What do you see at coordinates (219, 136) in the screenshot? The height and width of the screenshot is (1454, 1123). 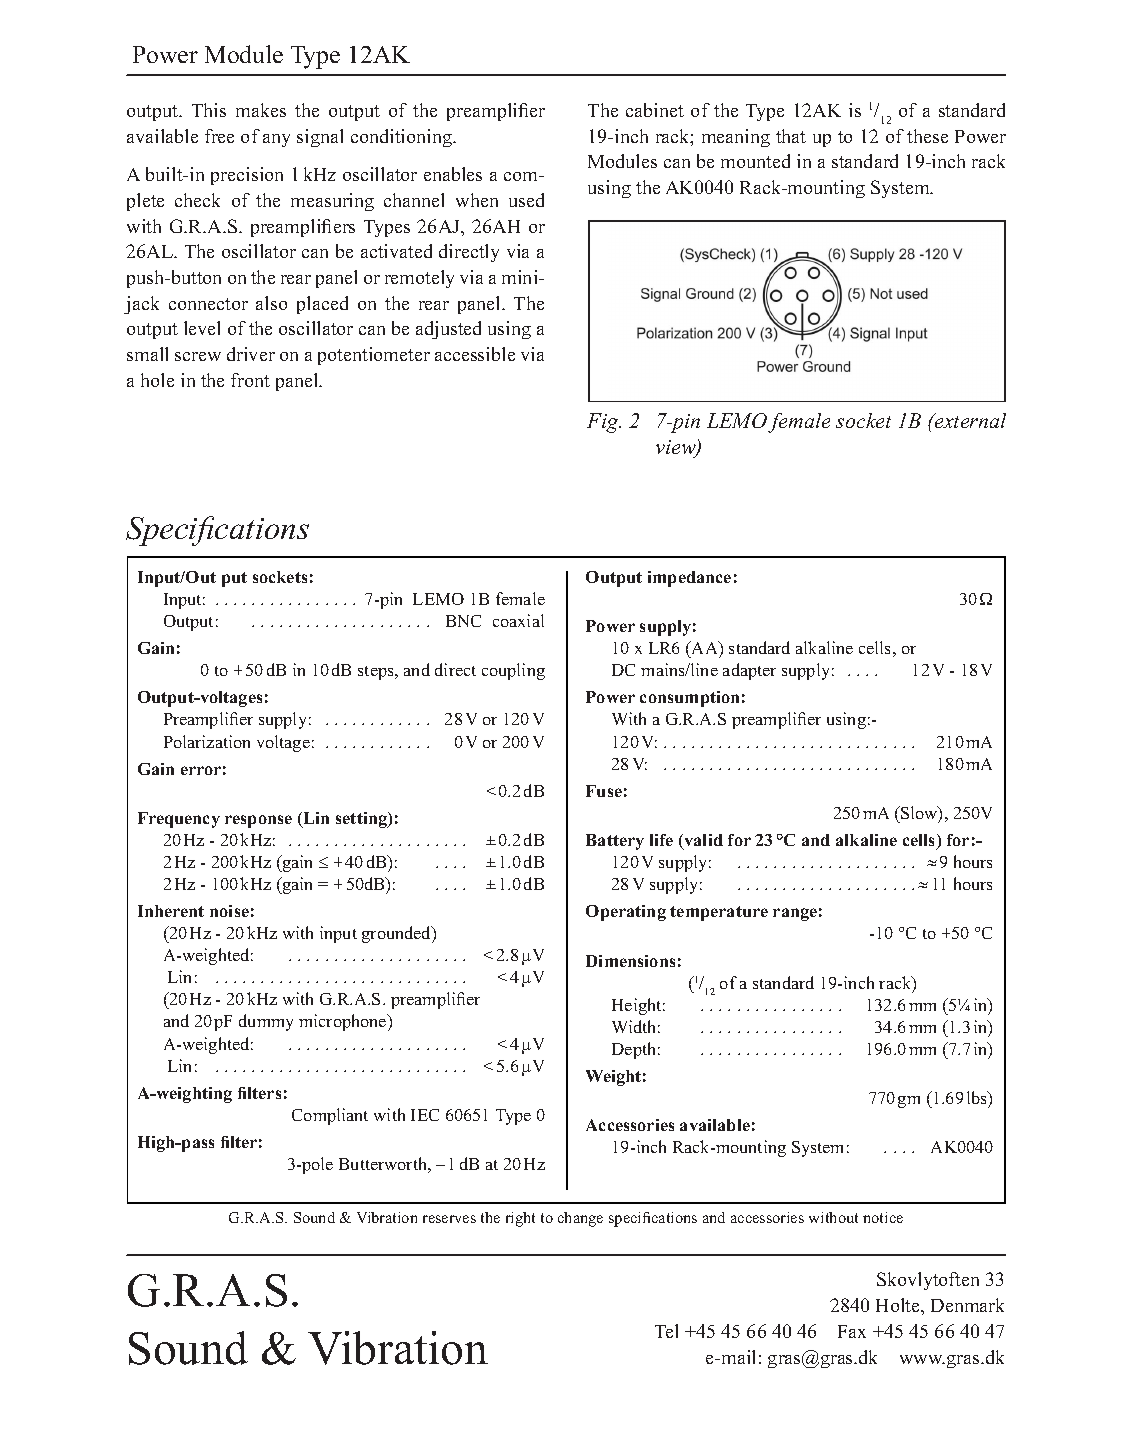 I see `free` at bounding box center [219, 136].
